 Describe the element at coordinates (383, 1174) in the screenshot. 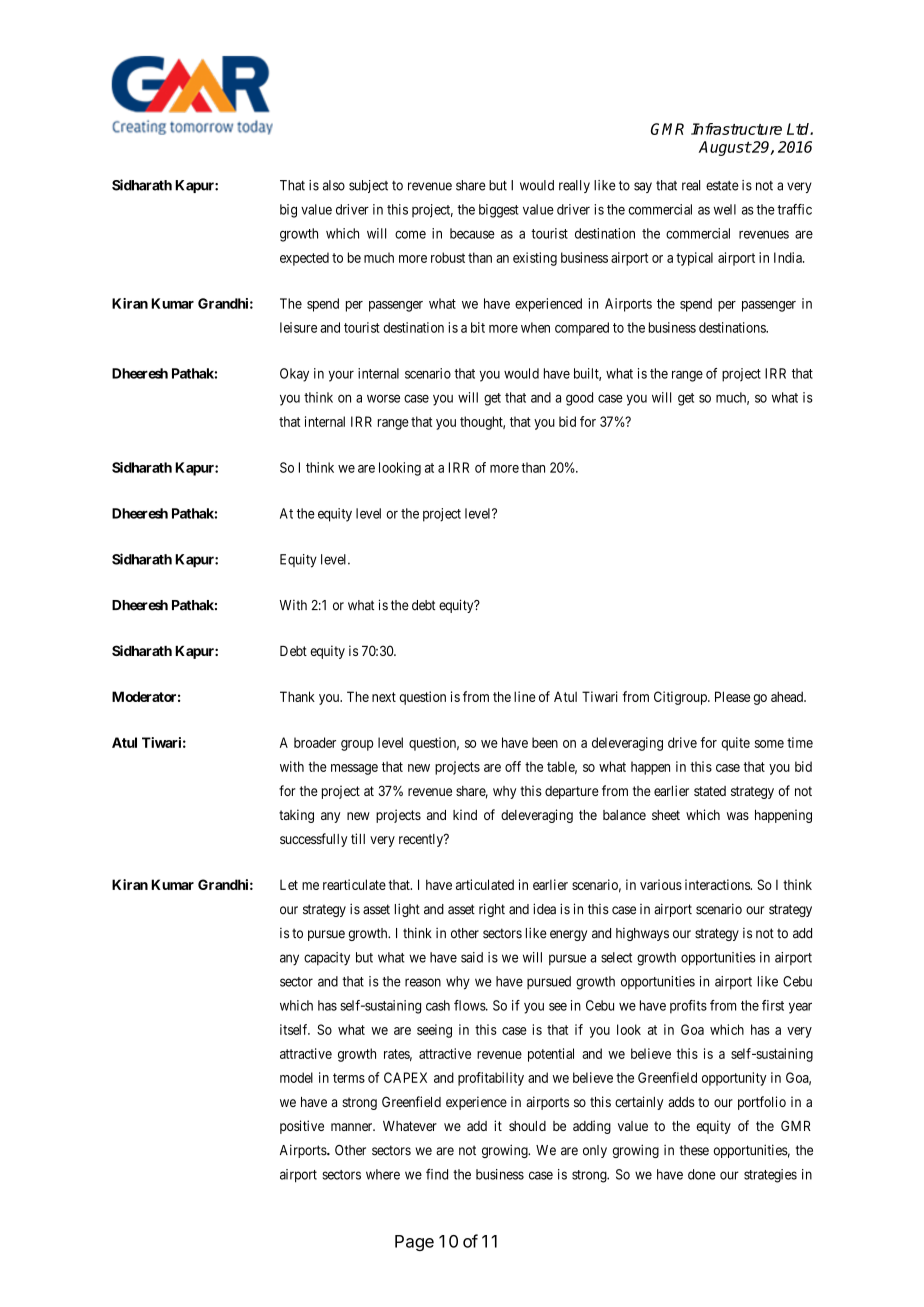

I see `where` at that location.
